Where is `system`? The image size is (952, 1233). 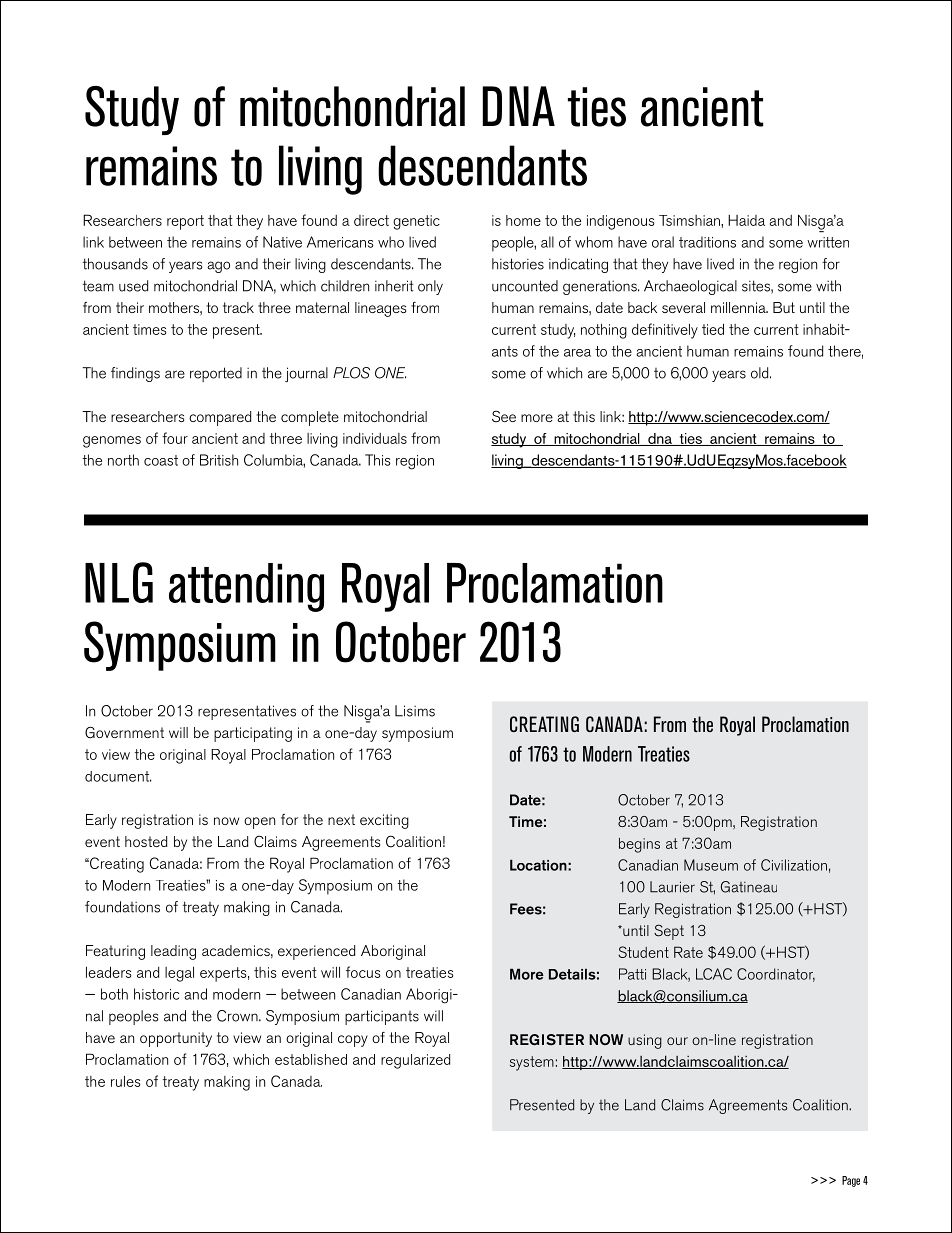 system is located at coordinates (532, 1063).
